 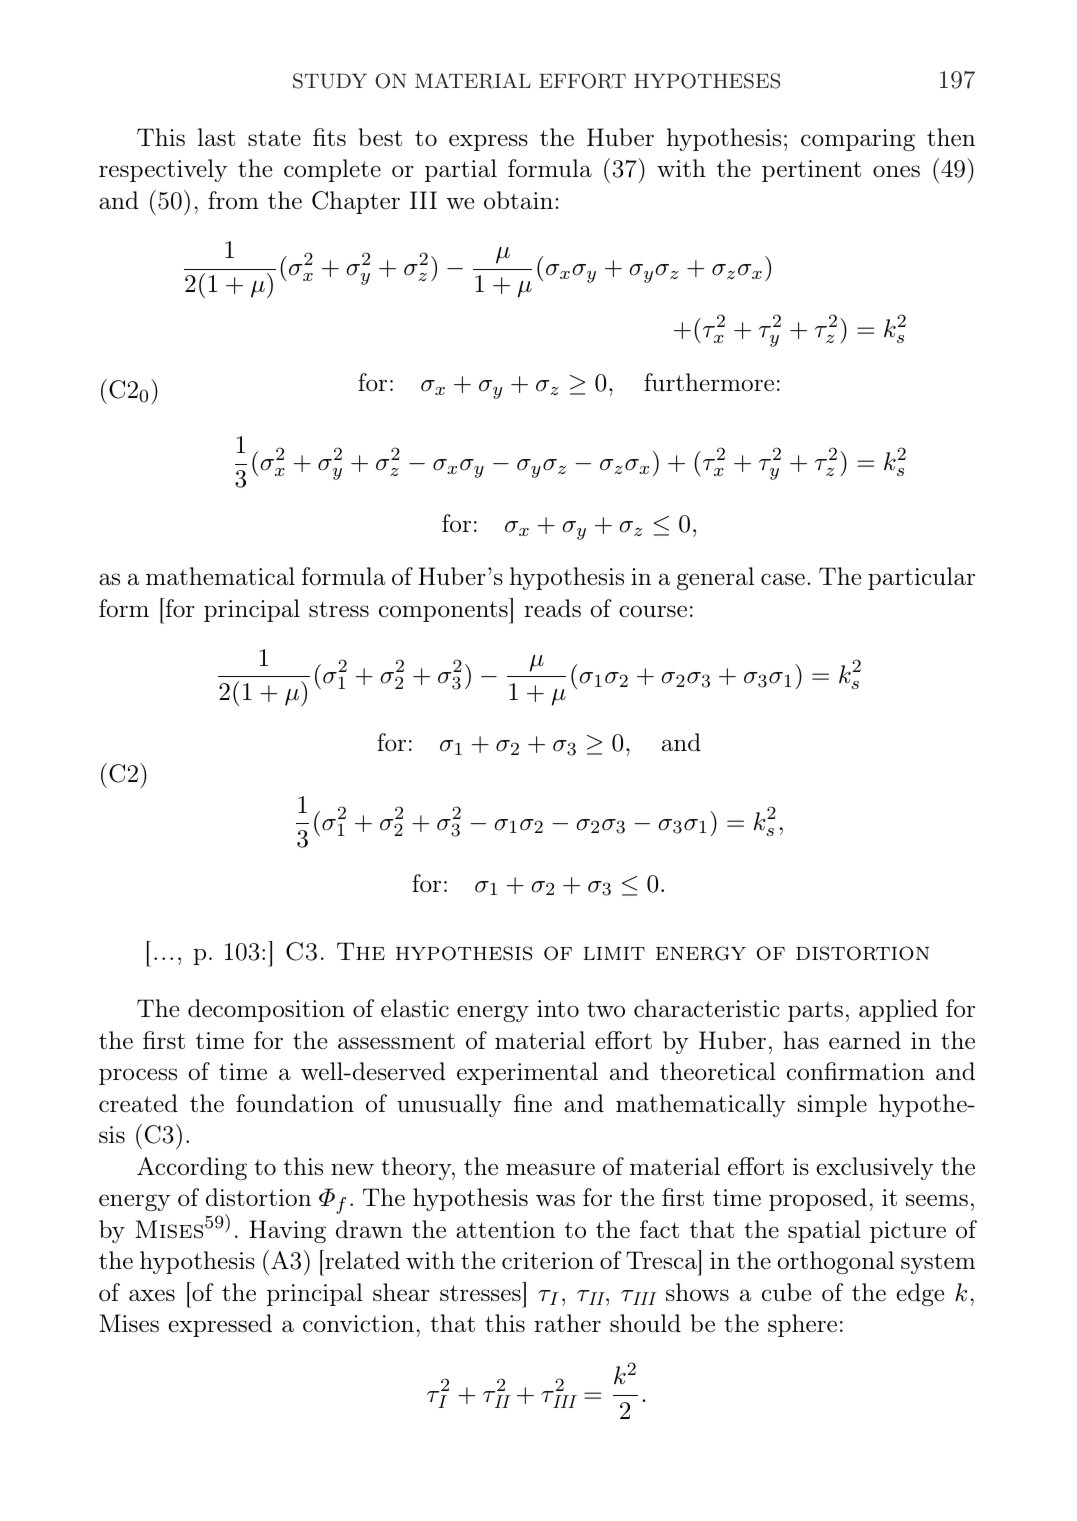 I want to click on parts, so click(x=815, y=1011).
